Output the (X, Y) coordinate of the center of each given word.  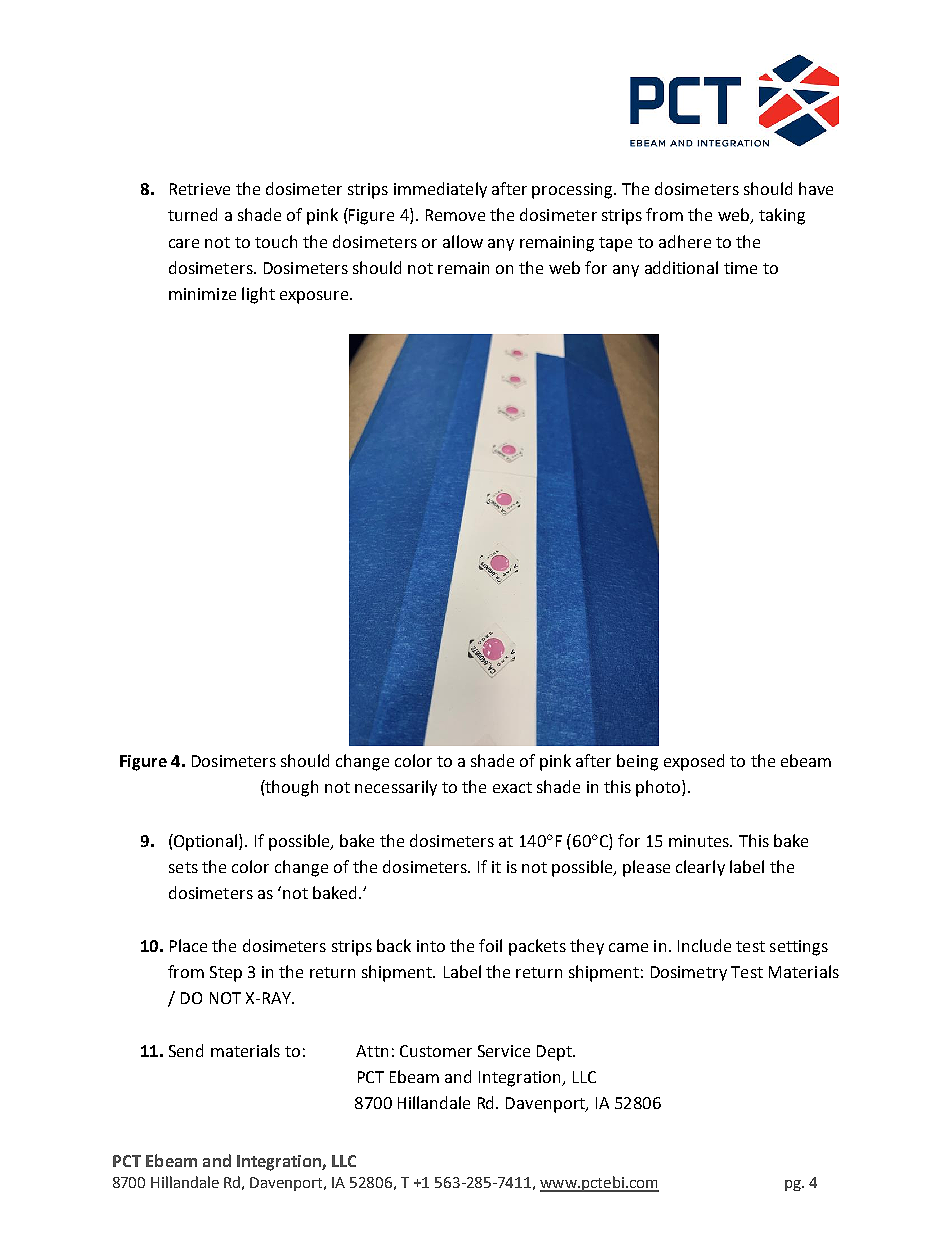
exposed (694, 762)
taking (782, 216)
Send (186, 1050)
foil (490, 945)
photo (659, 788)
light (258, 295)
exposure (314, 297)
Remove (455, 215)
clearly (700, 868)
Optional (206, 842)
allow (463, 241)
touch (276, 241)
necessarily (396, 788)
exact (512, 787)
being (637, 762)
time (740, 268)
